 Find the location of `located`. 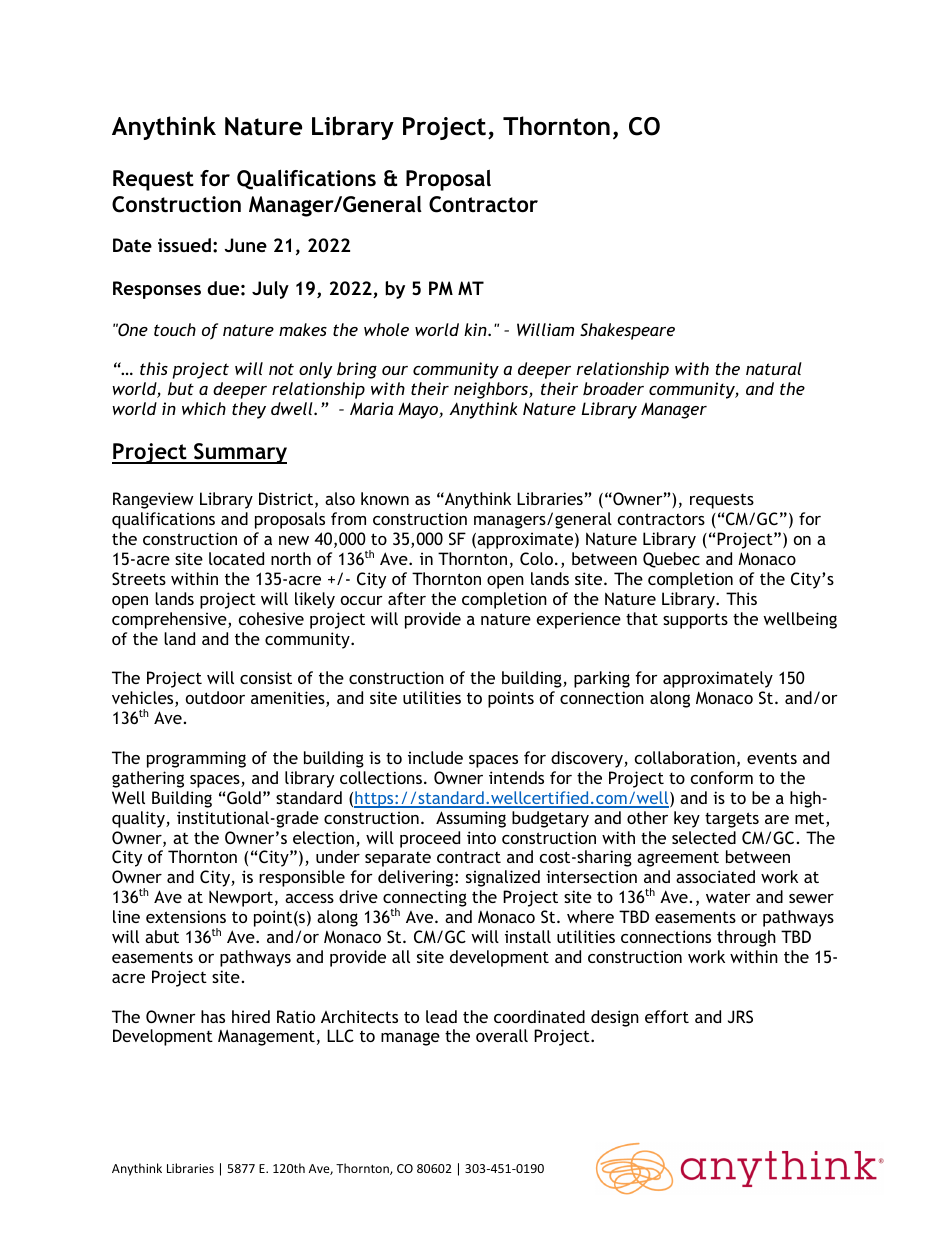

located is located at coordinates (236, 558).
